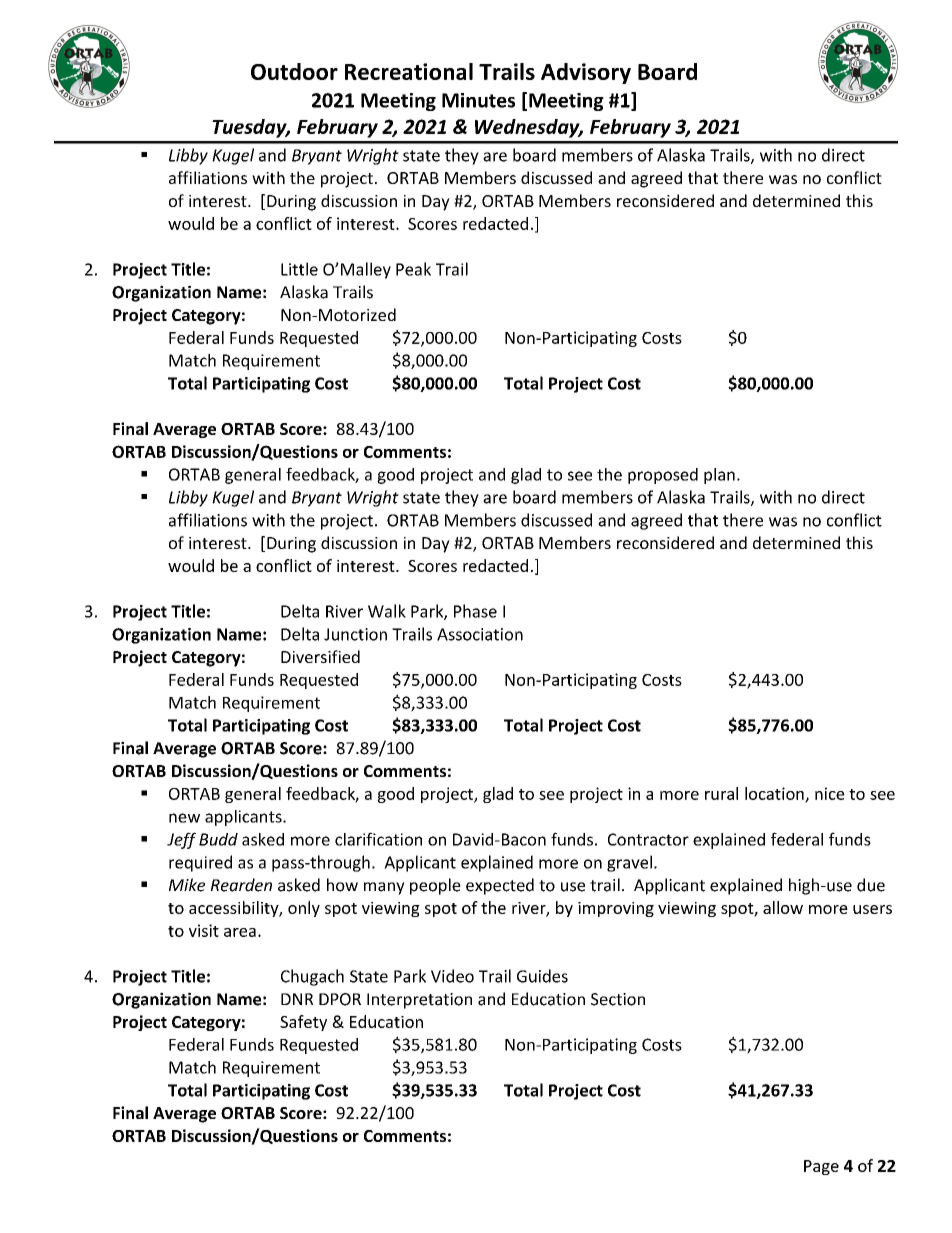 The height and width of the document is (1233, 952). I want to click on proposed, so click(663, 476).
